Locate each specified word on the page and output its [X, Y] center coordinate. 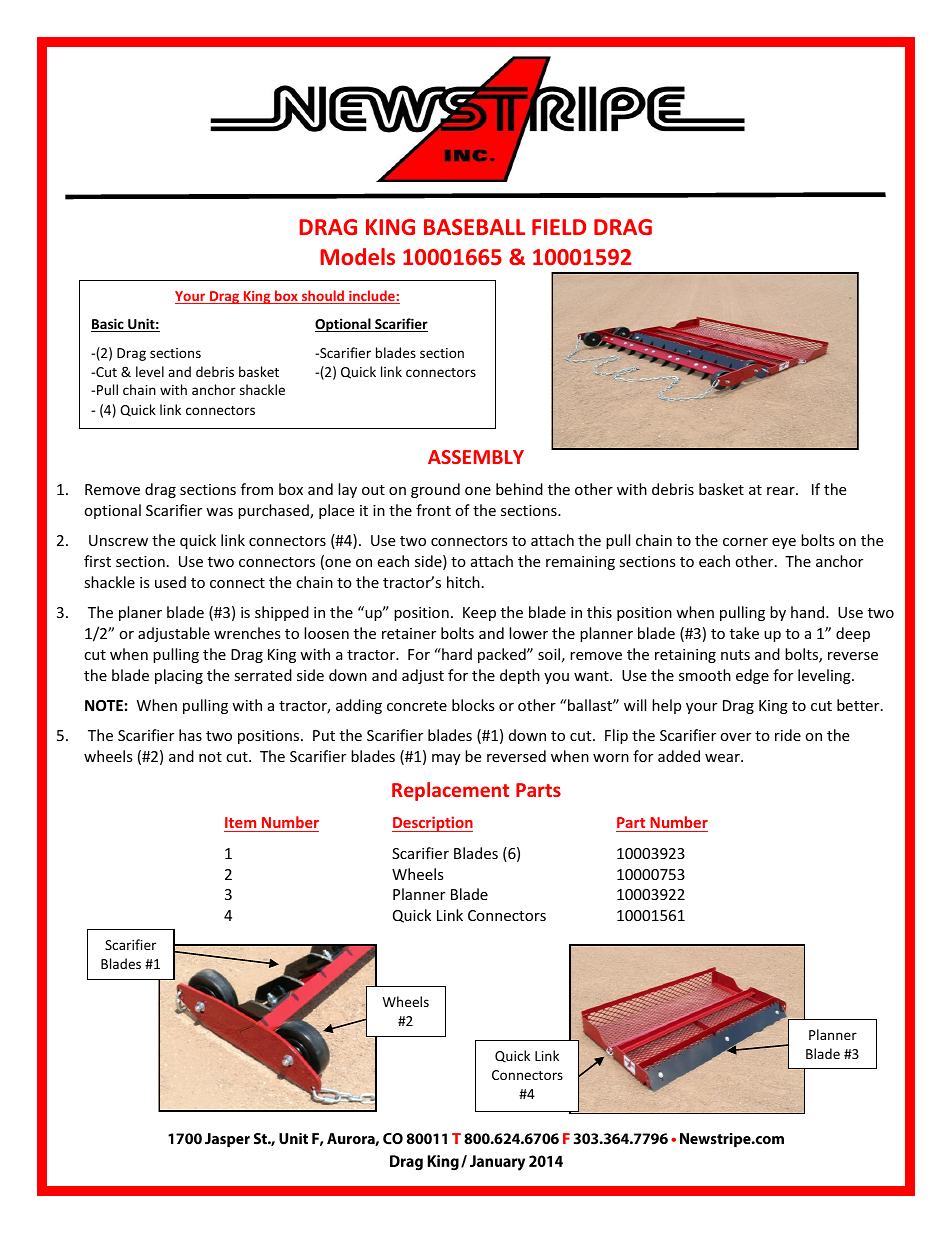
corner [745, 542]
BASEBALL [474, 227]
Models [357, 256]
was [219, 512]
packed [503, 655]
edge [752, 676]
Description [432, 824]
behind [519, 489]
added [679, 756]
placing [179, 676]
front [433, 510]
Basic [108, 325]
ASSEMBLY [476, 457]
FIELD [559, 227]
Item [241, 824]
